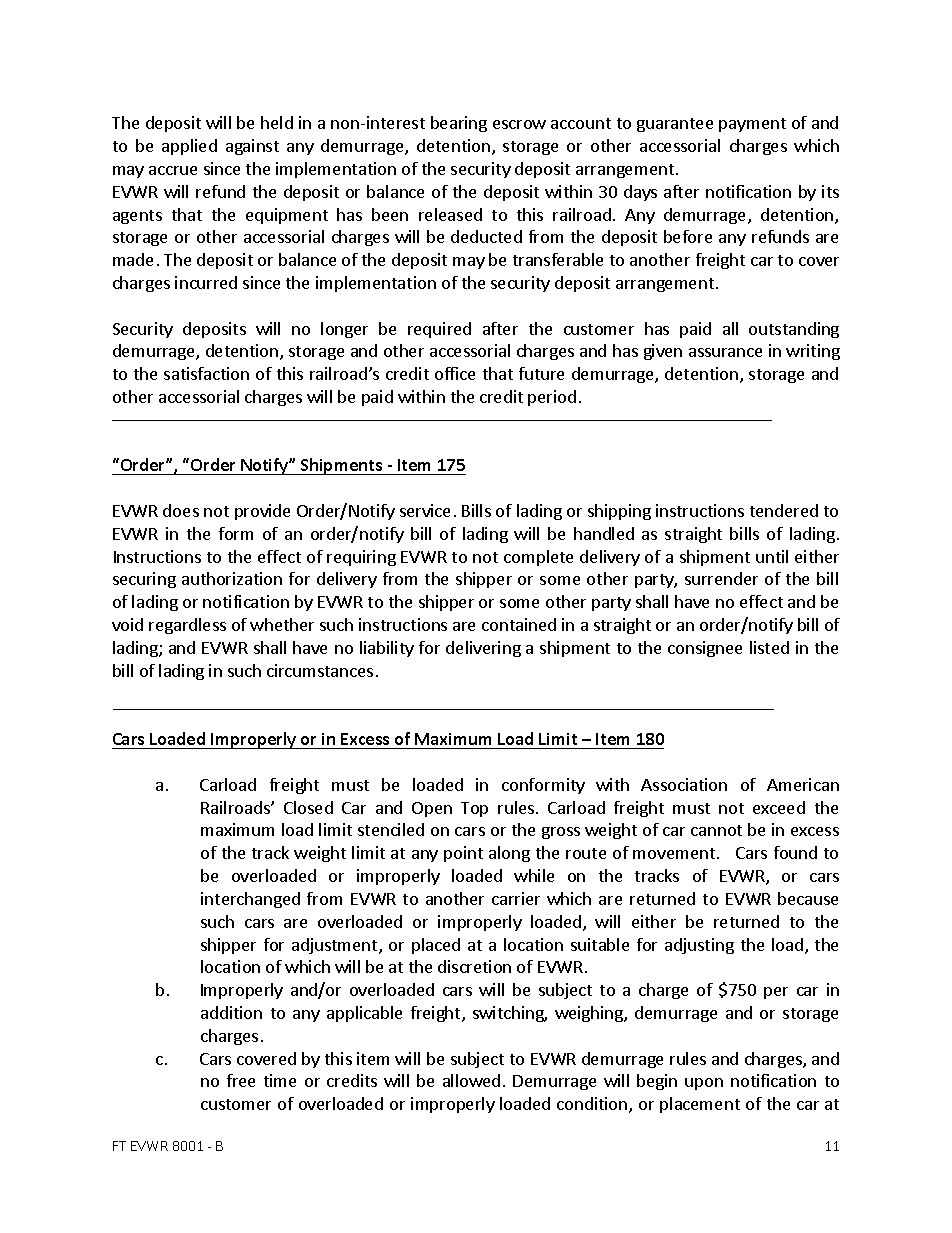 The width and height of the page is (952, 1233). What do you see at coordinates (187, 626) in the page?
I see `regardless` at bounding box center [187, 626].
